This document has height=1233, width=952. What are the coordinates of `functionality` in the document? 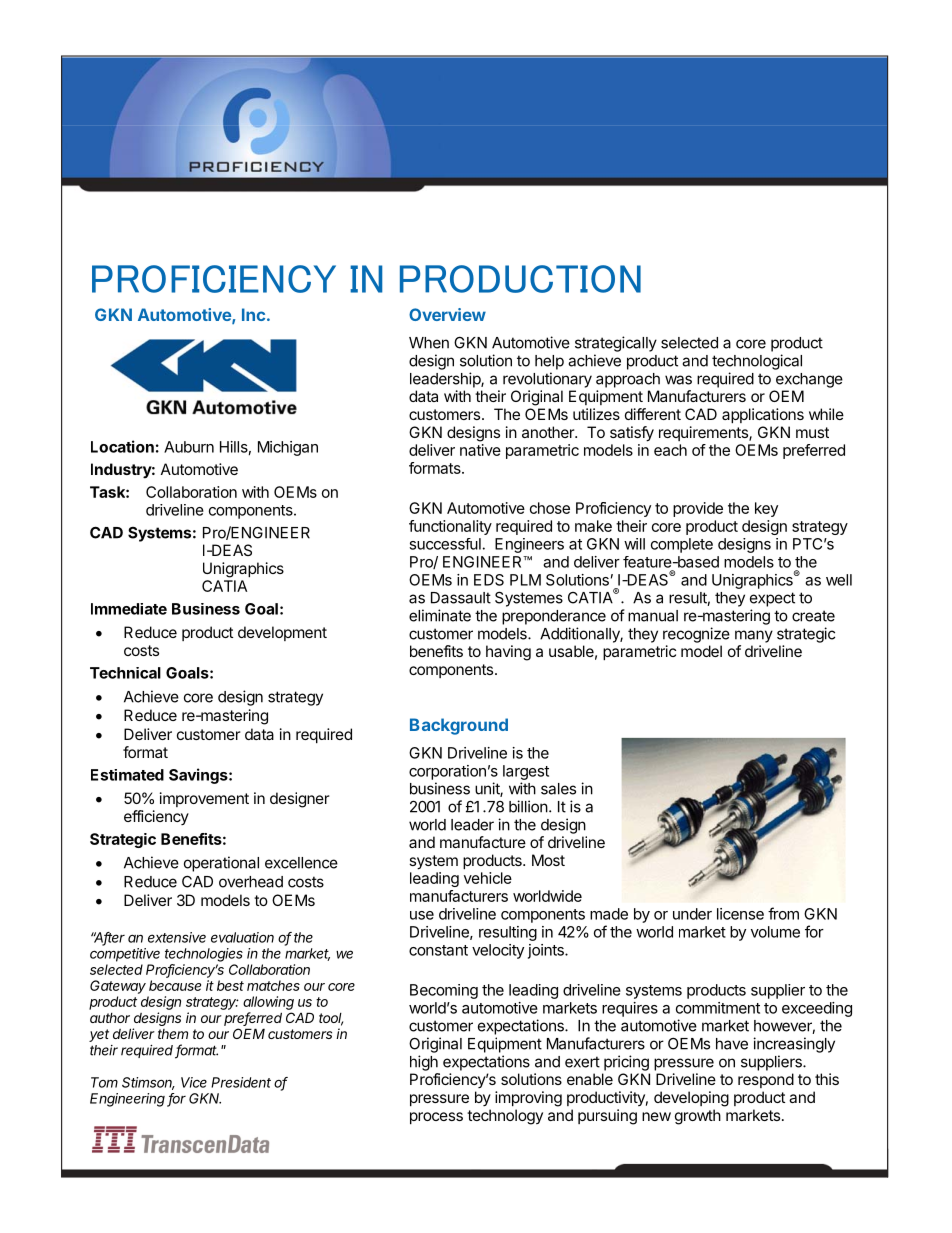 It's located at (450, 527).
